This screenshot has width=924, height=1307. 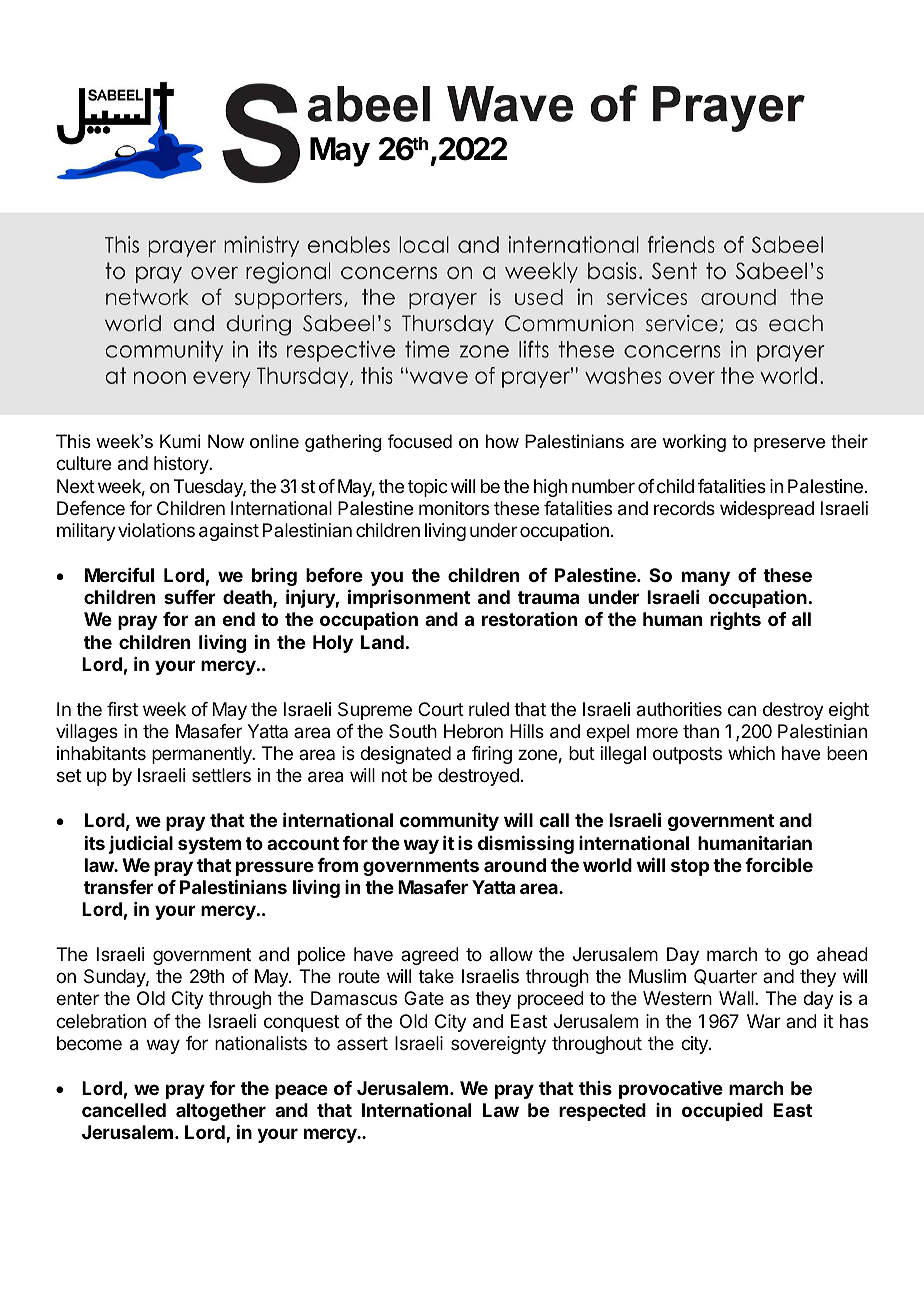 What do you see at coordinates (498, 1045) in the screenshot?
I see `sovereignty` at bounding box center [498, 1045].
